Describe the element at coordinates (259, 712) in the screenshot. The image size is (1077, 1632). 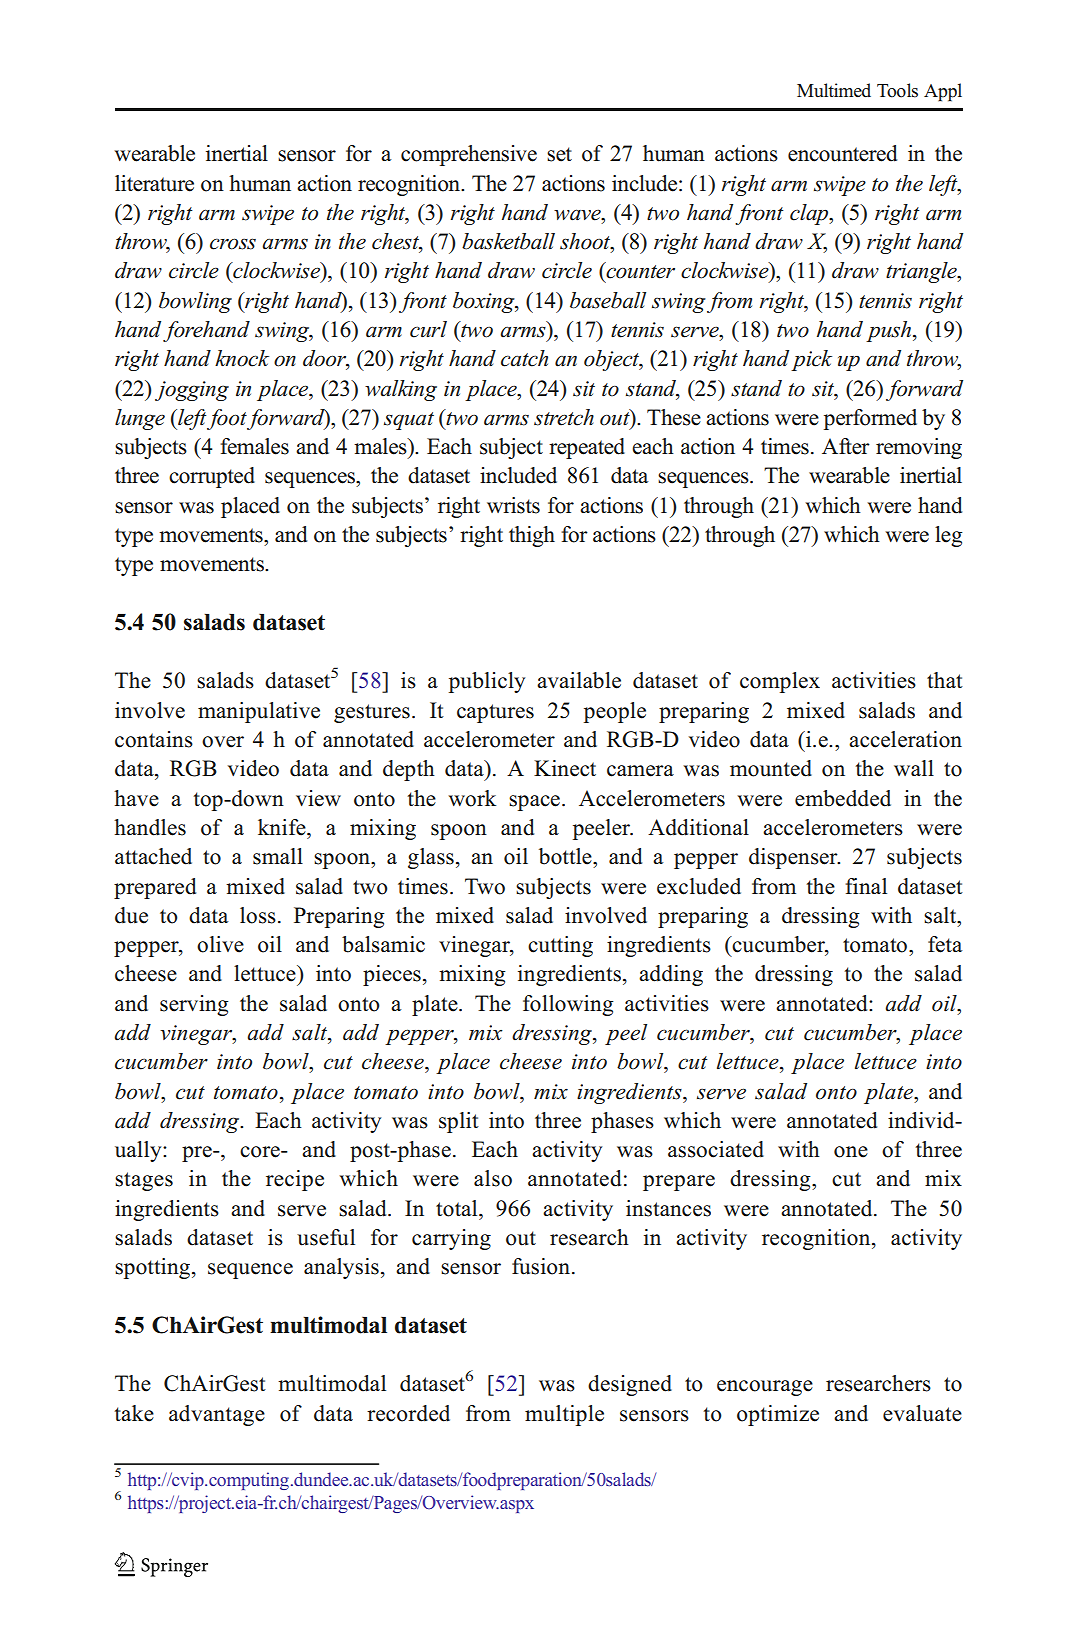
I see `manipulative` at that location.
